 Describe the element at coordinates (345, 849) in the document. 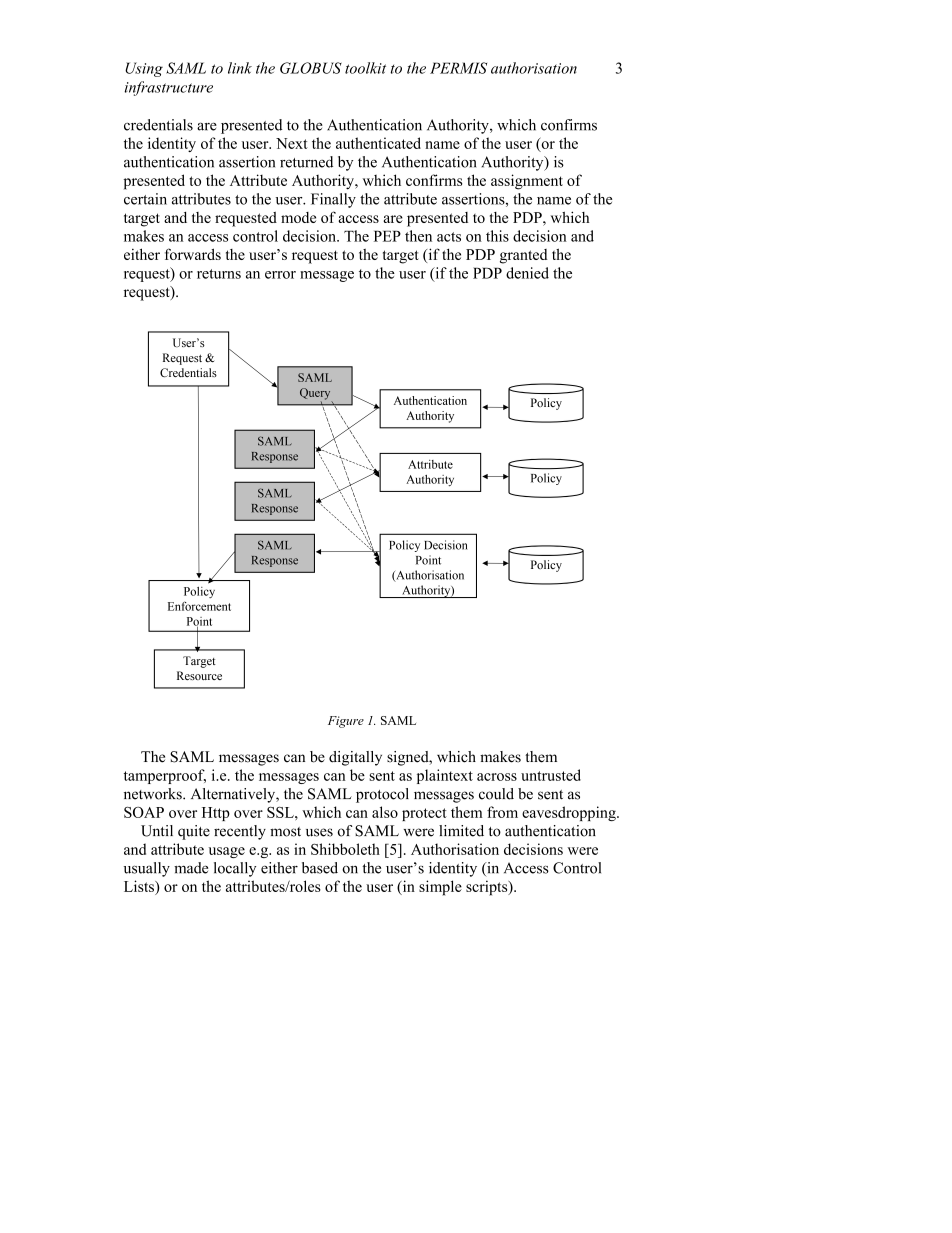

I see `Shibboleth` at that location.
